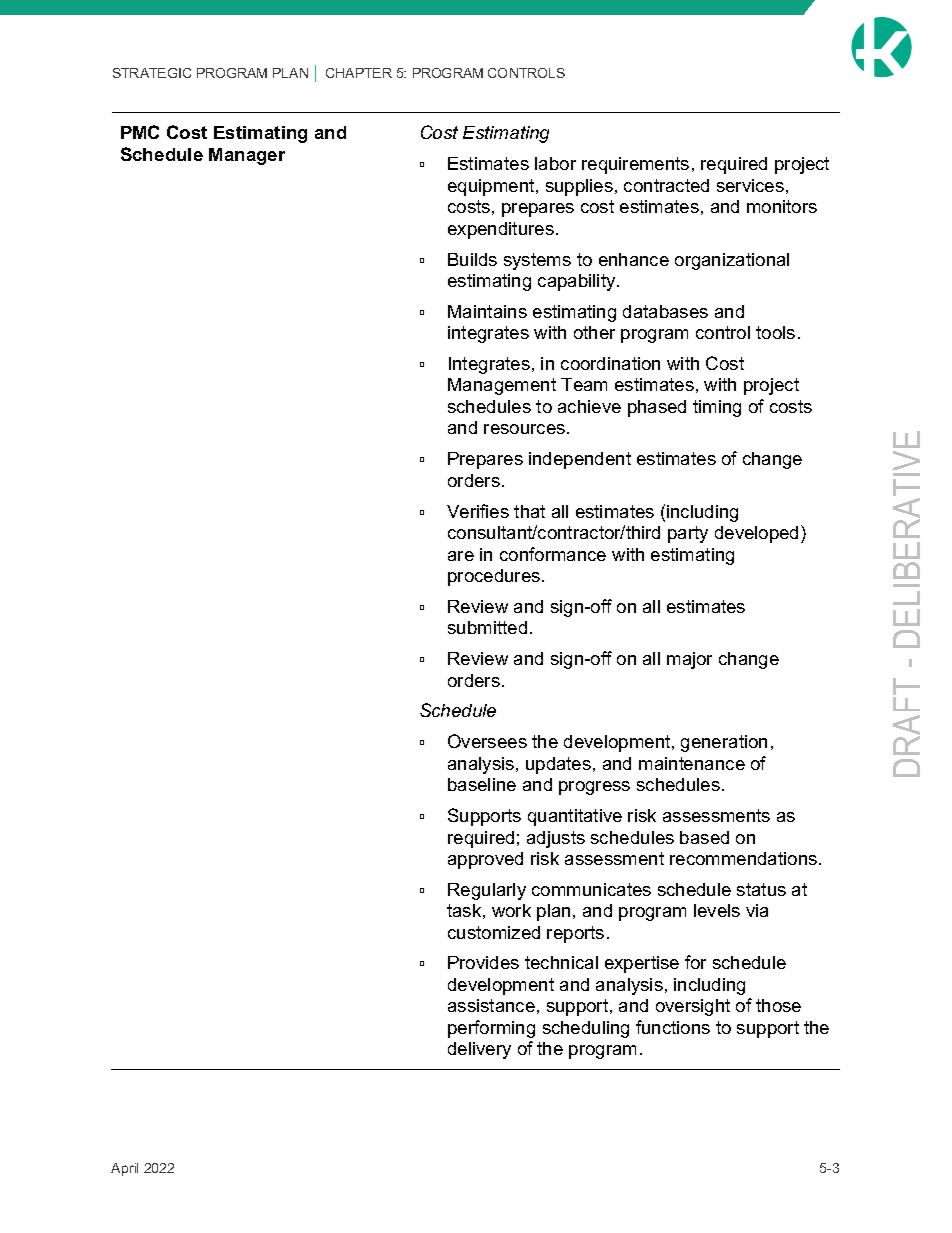 The image size is (952, 1233). I want to click on functions, so click(673, 1027).
